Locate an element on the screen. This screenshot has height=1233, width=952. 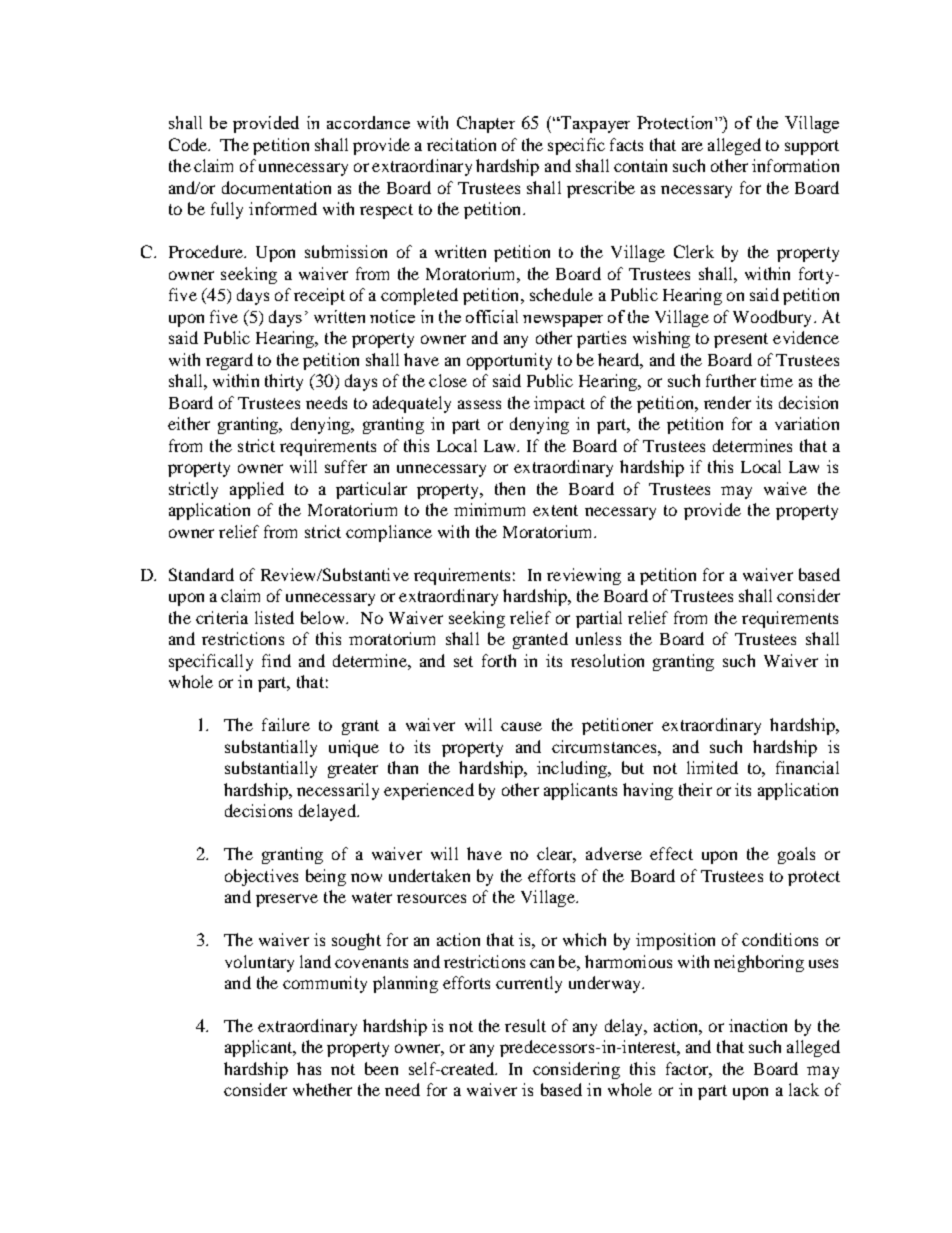
has is located at coordinates (309, 1068).
